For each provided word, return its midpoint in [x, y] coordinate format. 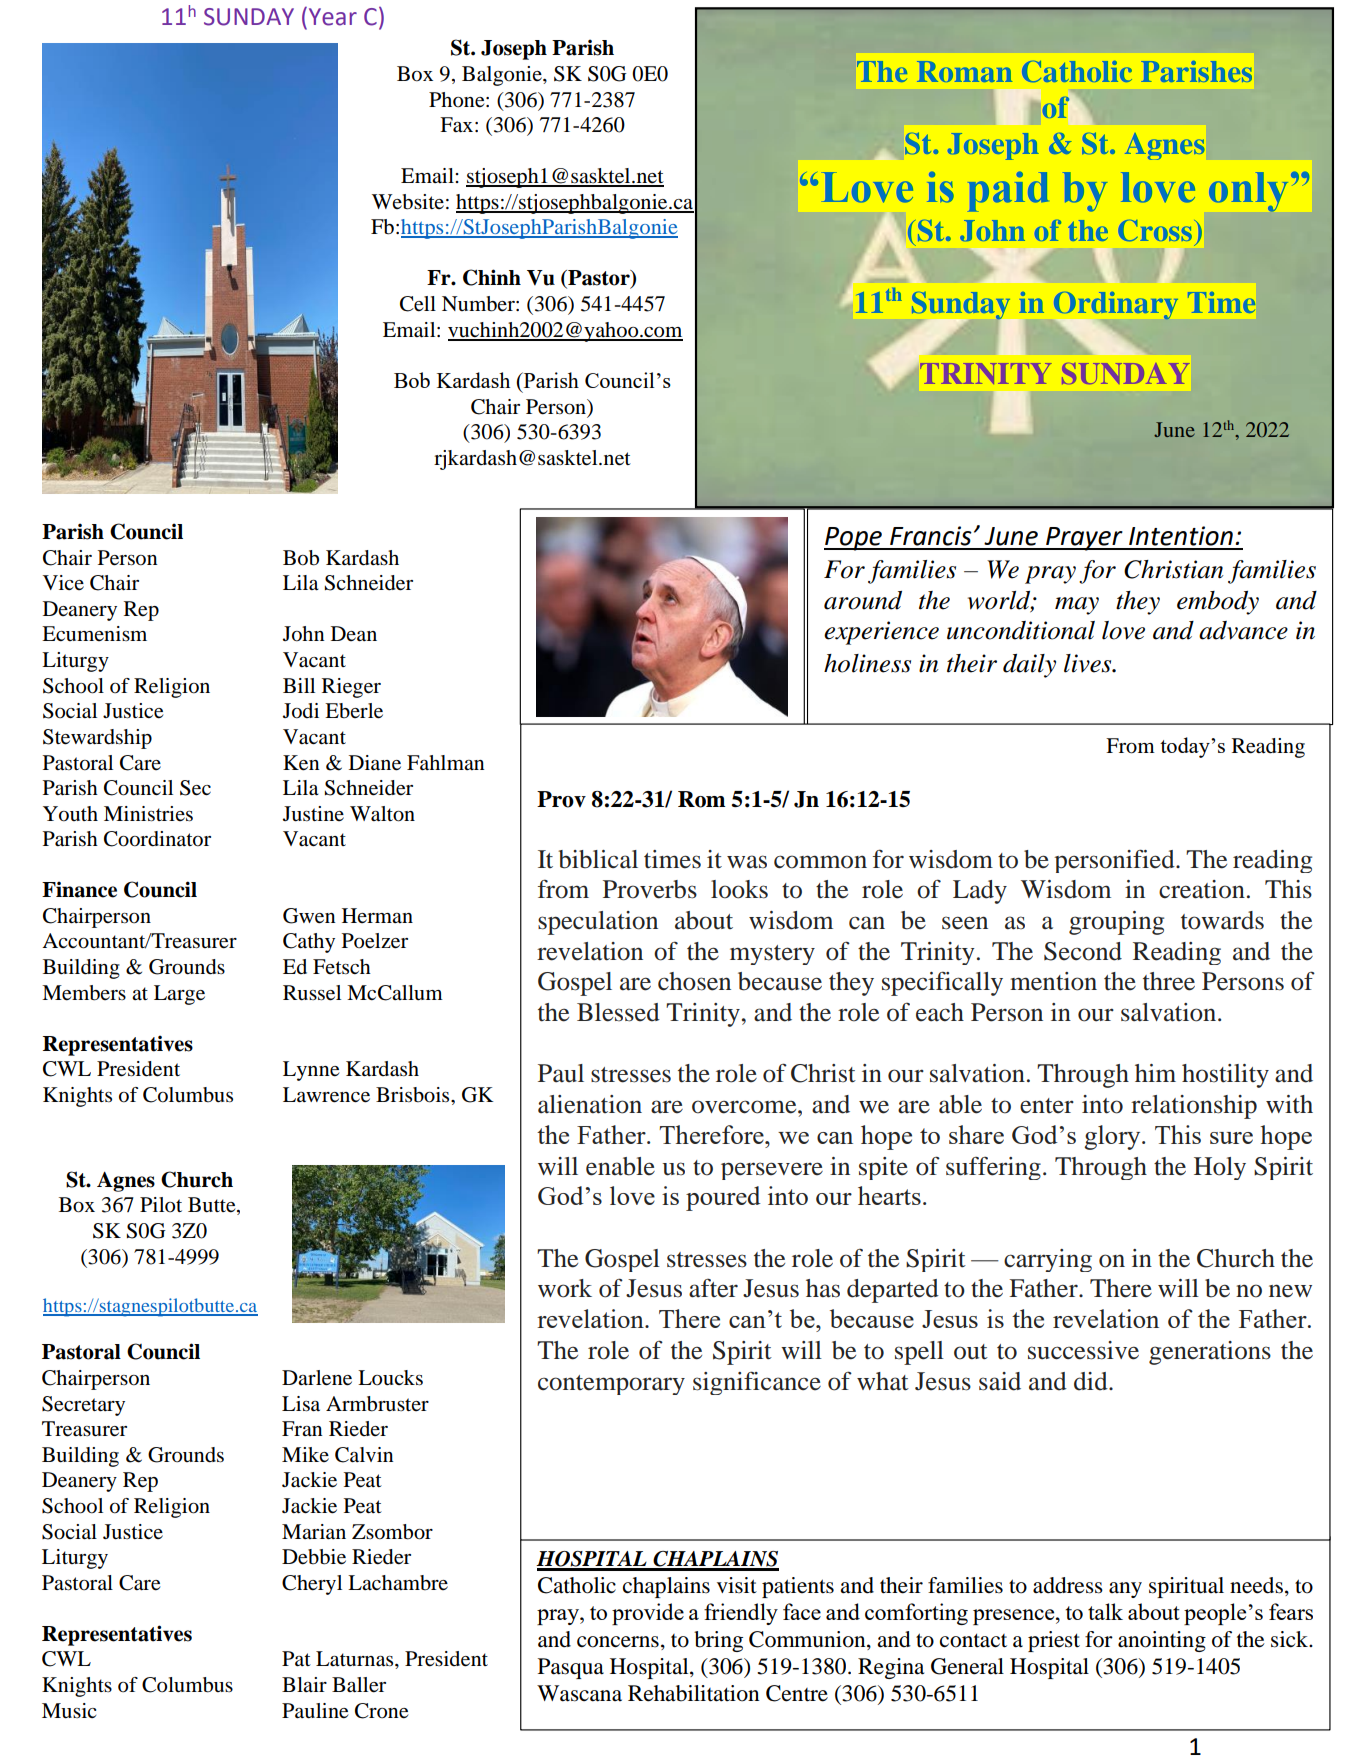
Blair [304, 1684]
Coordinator [157, 839]
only [1248, 192]
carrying [1048, 1260]
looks [739, 889]
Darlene [317, 1378]
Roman [965, 71]
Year [333, 17]
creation [1202, 889]
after [713, 1288]
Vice [63, 582]
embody [1218, 603]
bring [718, 1641]
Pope [854, 539]
